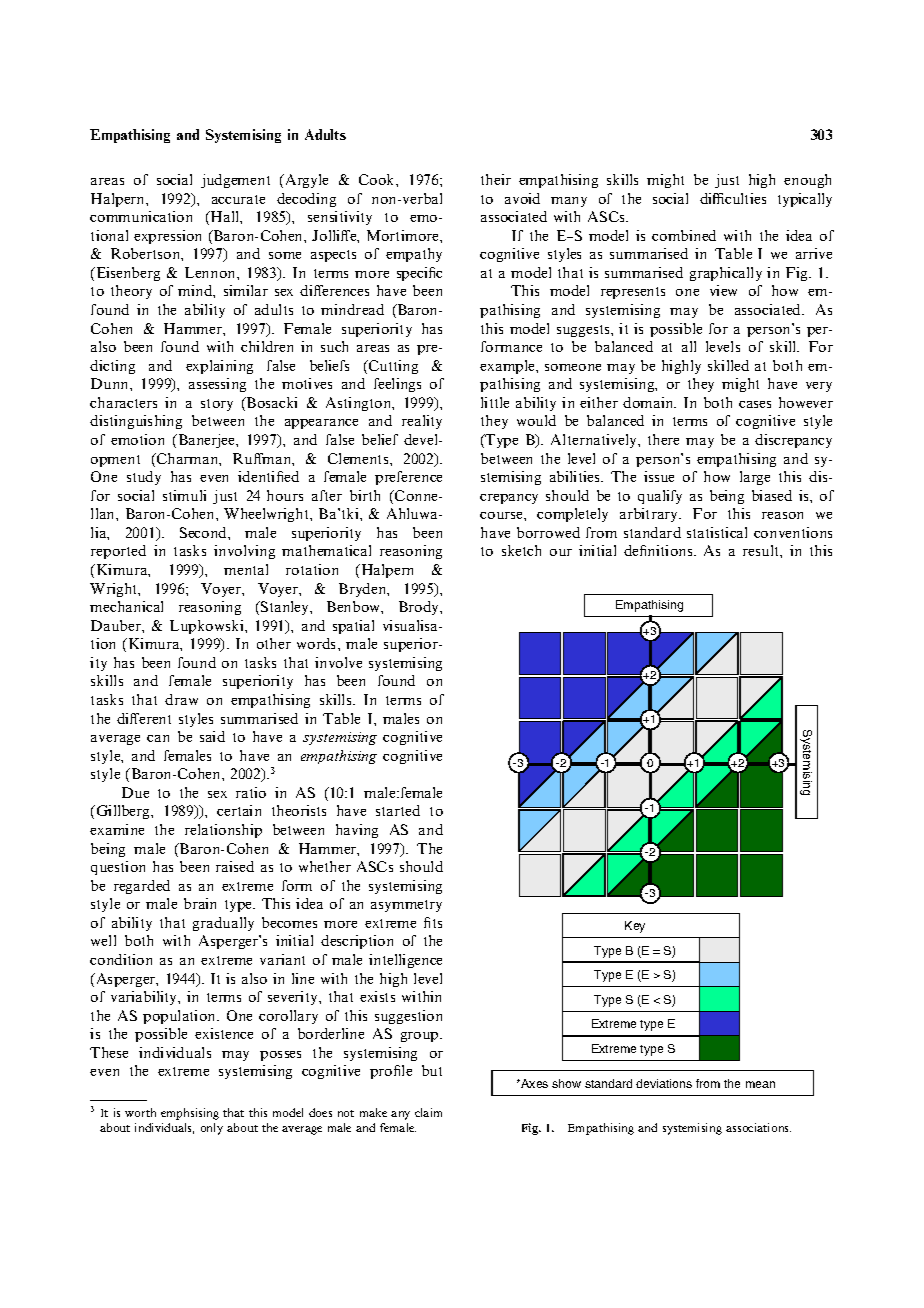 The height and width of the screenshot is (1308, 924). Describe the element at coordinates (684, 235) in the screenshot. I see `combined` at that location.
